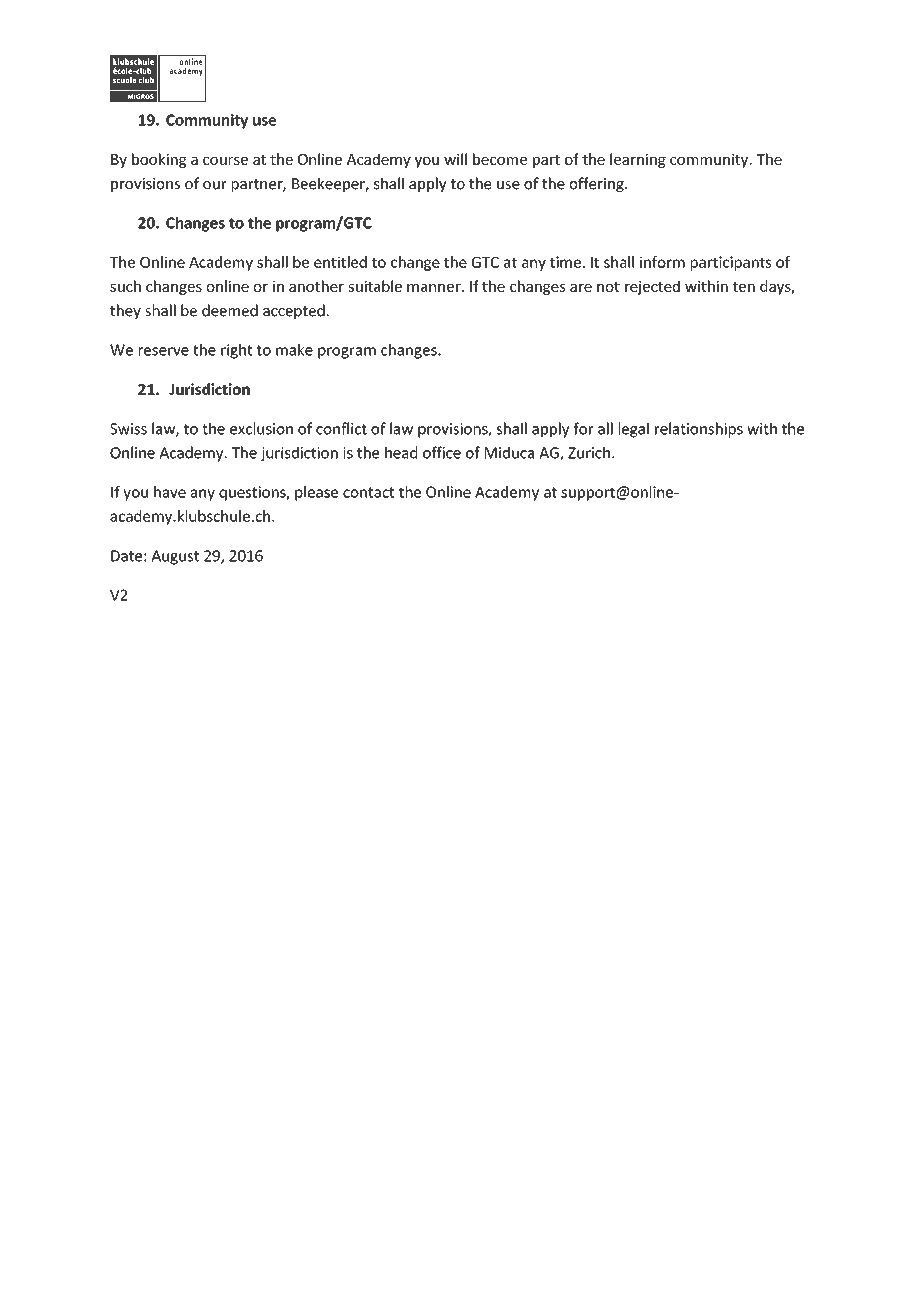 This image has height=1307, width=924. What do you see at coordinates (638, 160) in the image?
I see `learning` at bounding box center [638, 160].
